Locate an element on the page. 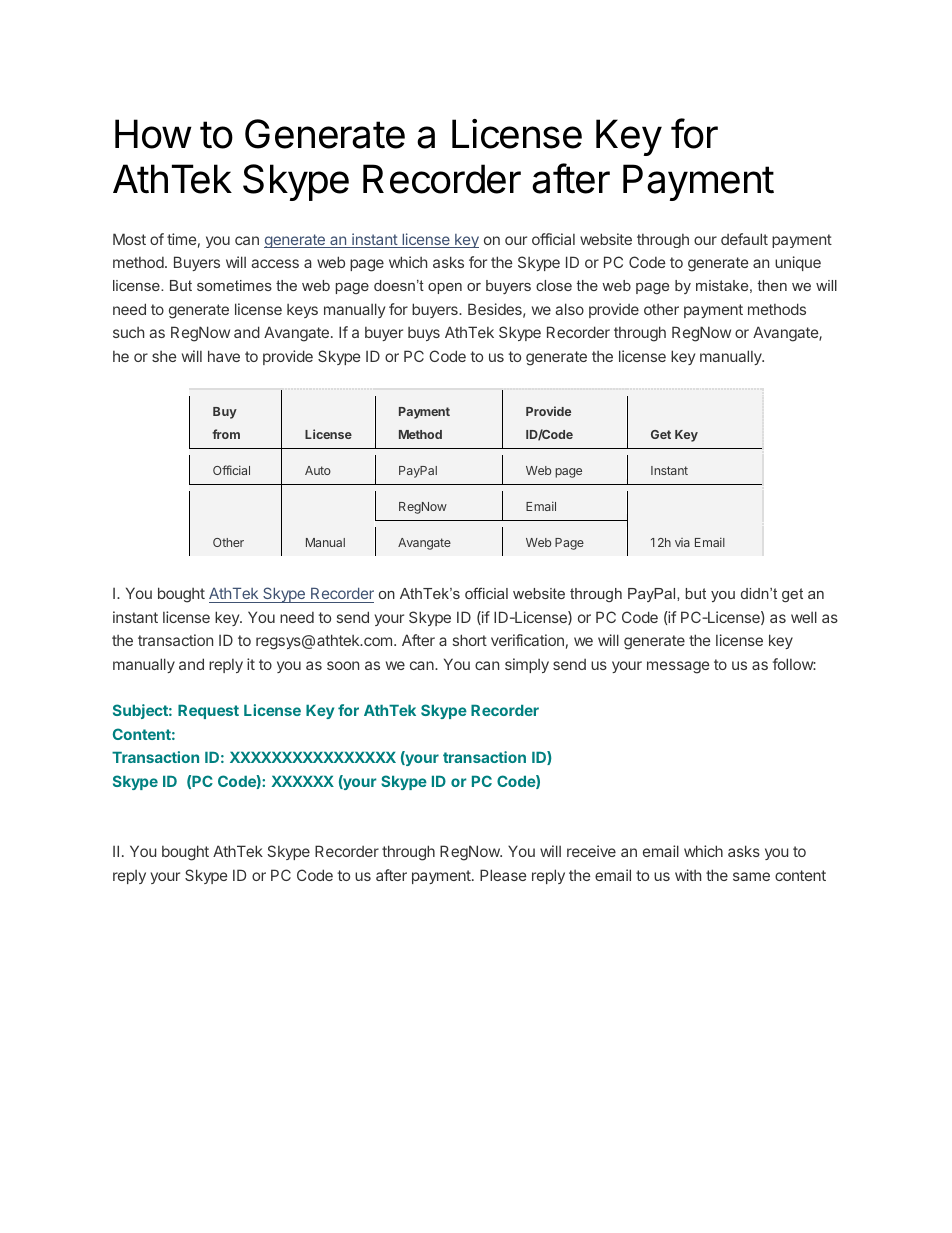 This page has width=952, height=1233. Request is located at coordinates (208, 712).
